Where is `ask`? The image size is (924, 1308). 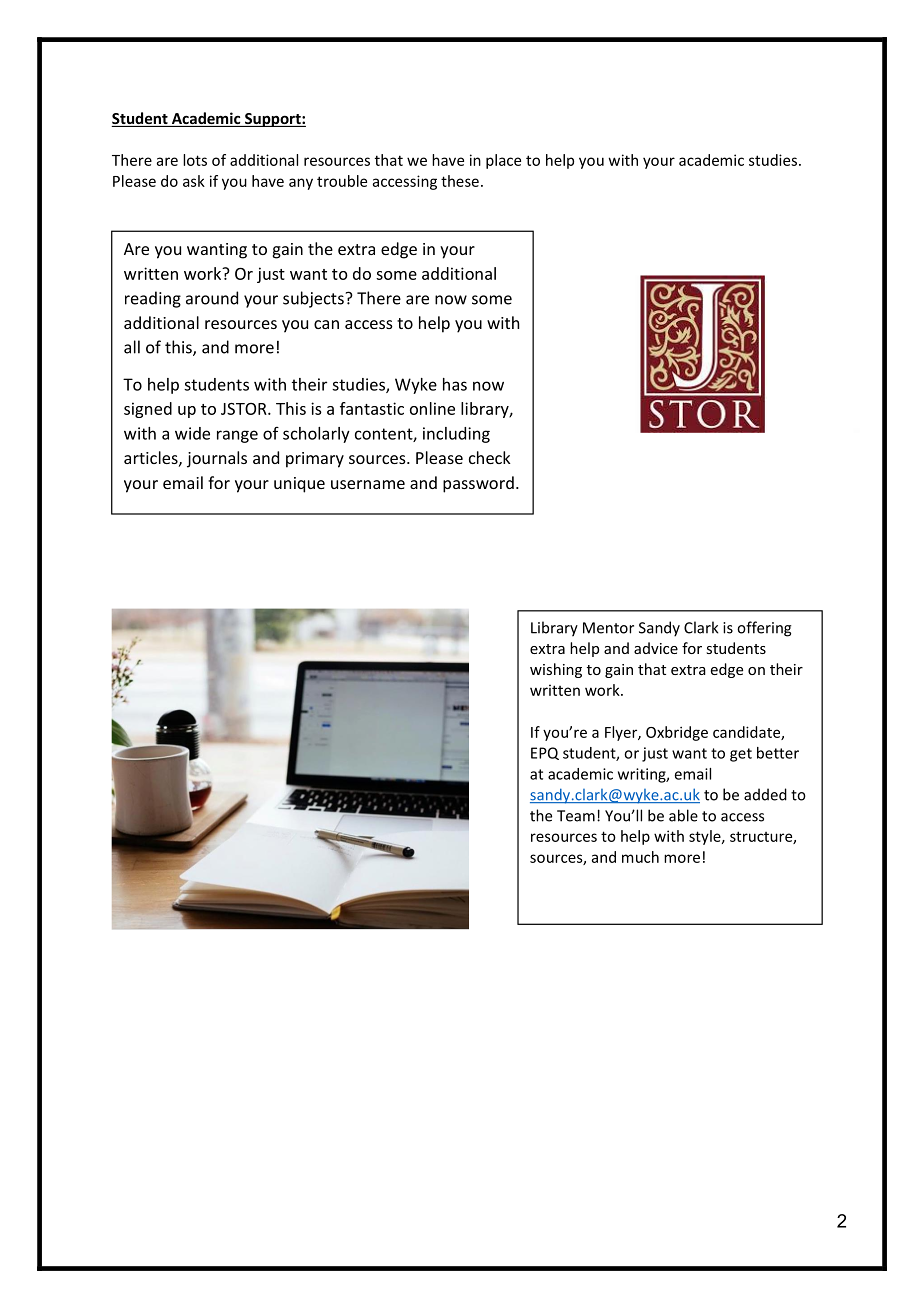 ask is located at coordinates (194, 181).
